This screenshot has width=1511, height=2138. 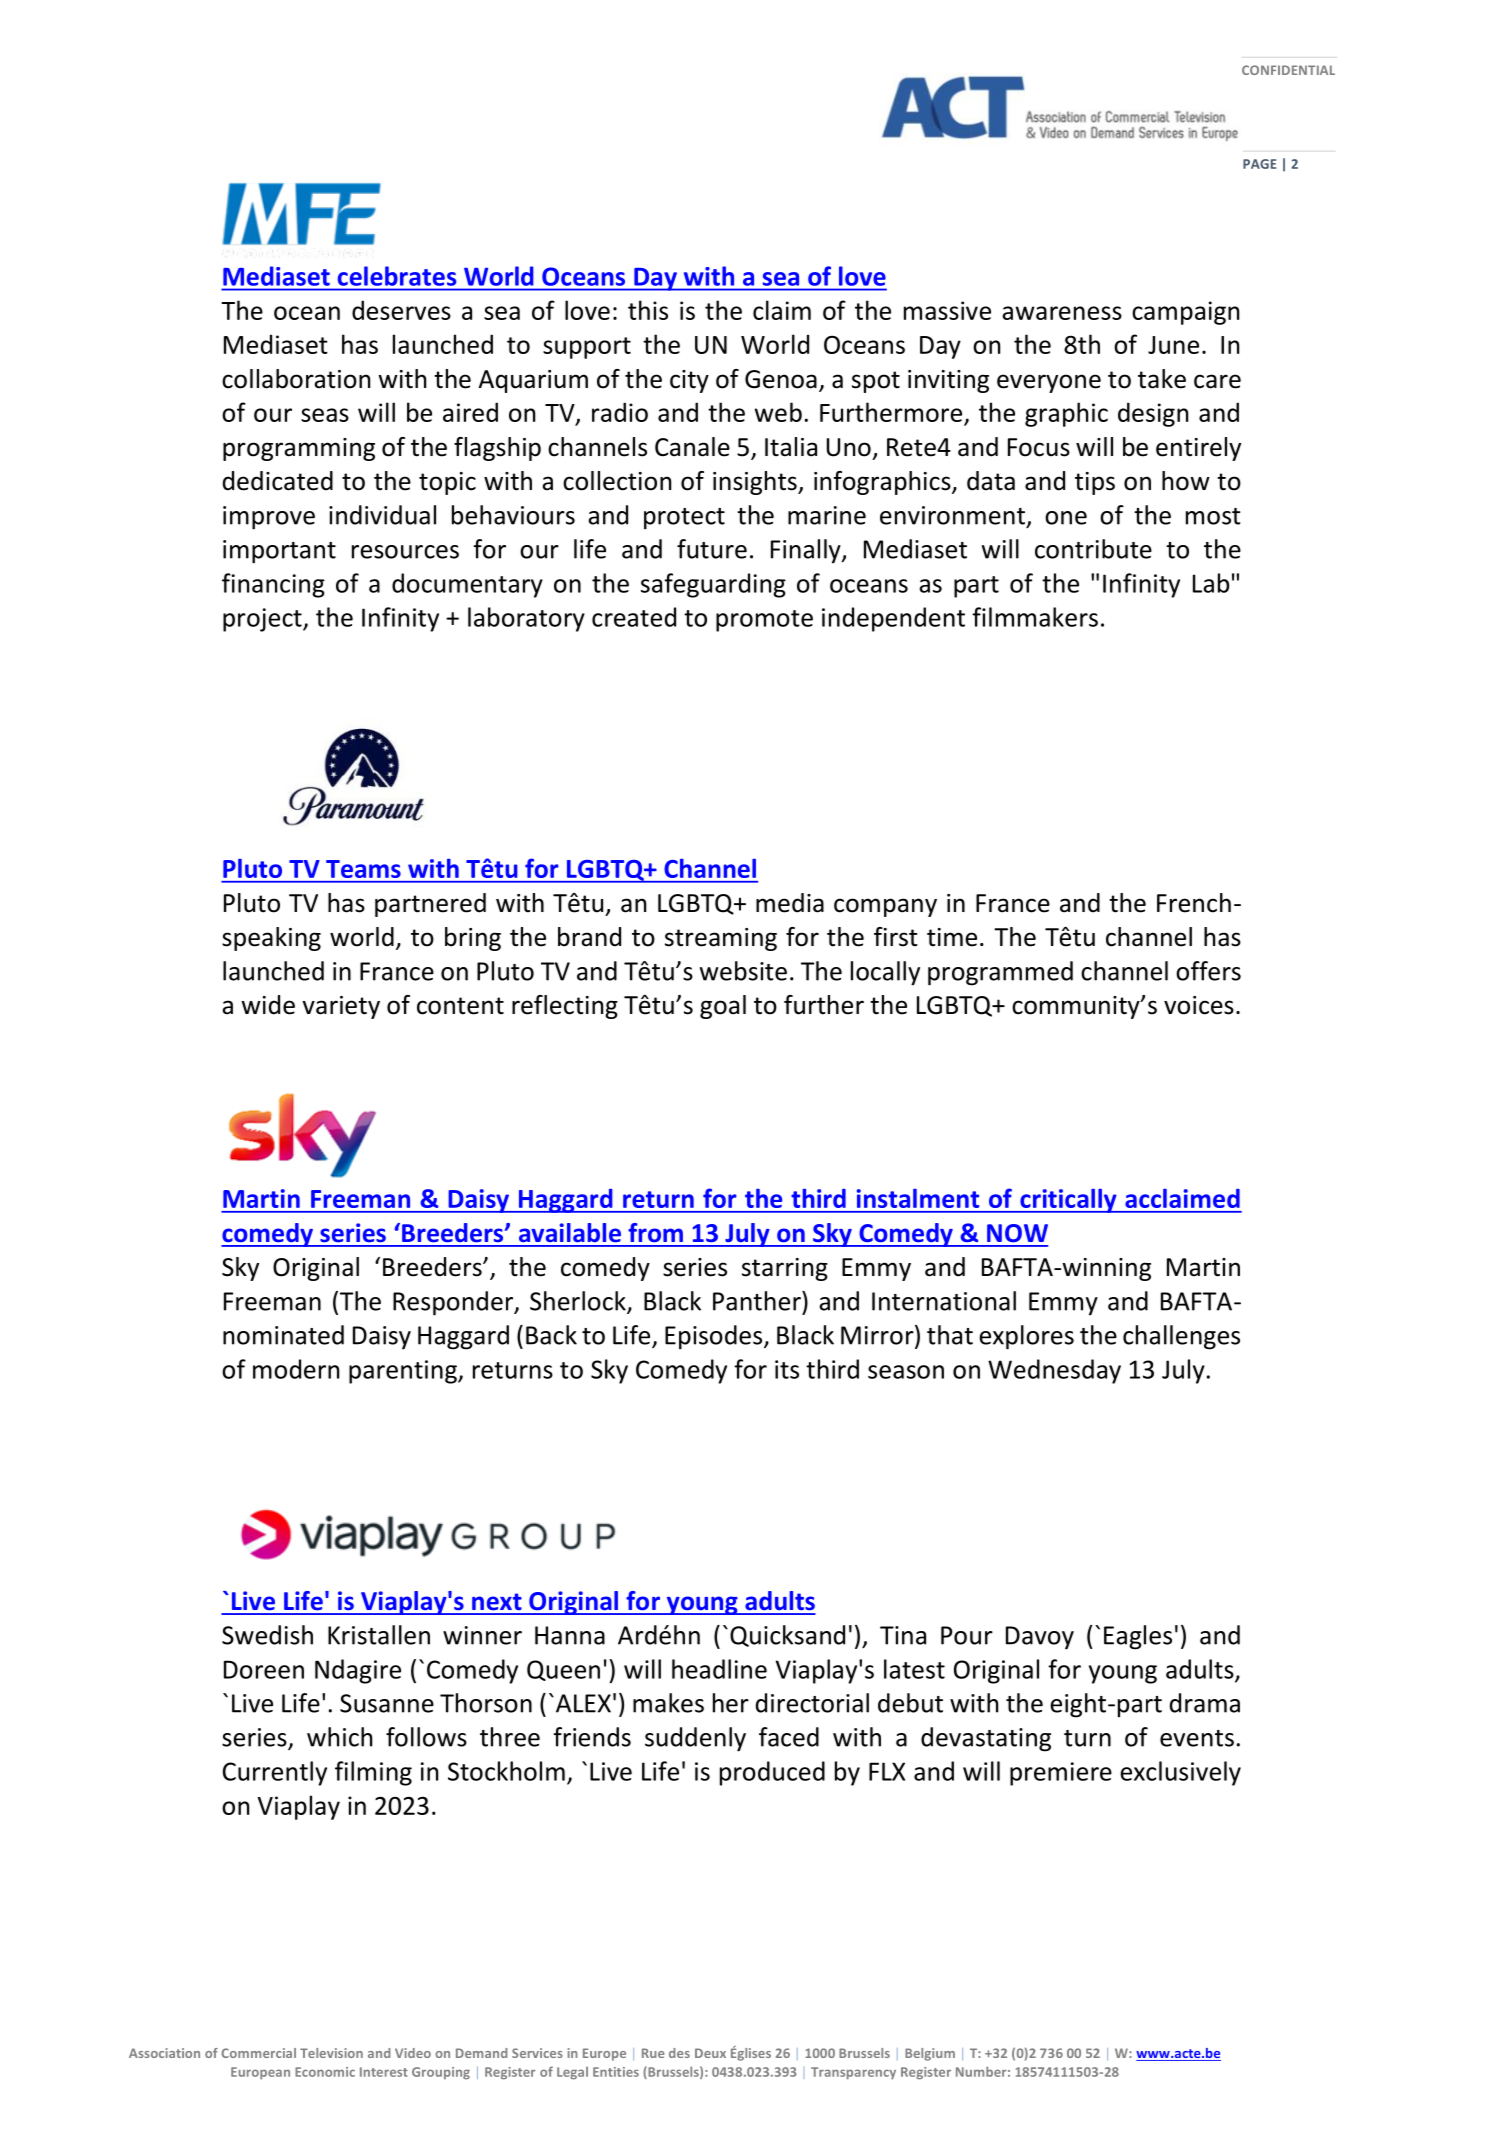 What do you see at coordinates (1181, 1337) in the screenshot?
I see `challenges` at bounding box center [1181, 1337].
